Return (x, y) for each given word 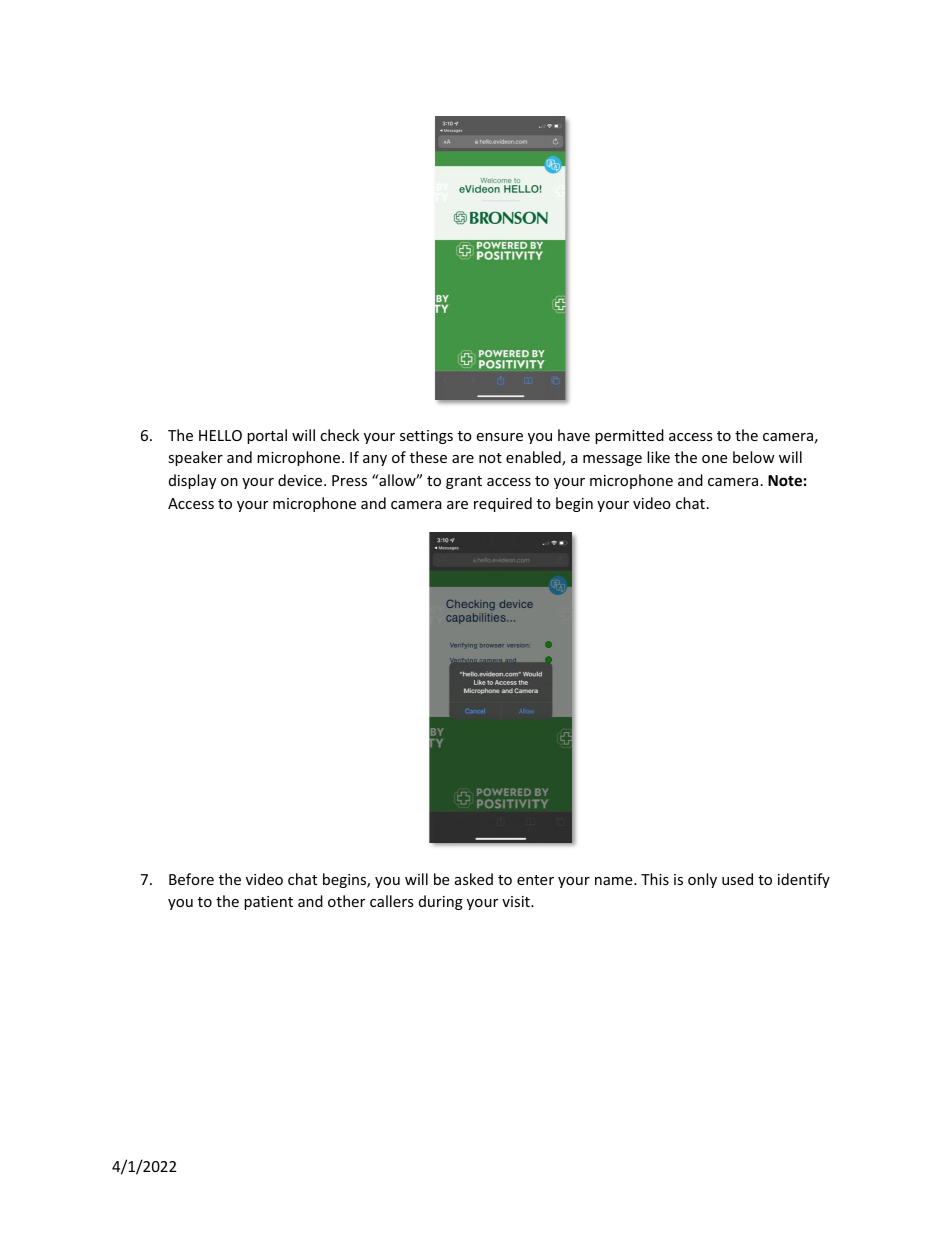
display (192, 481)
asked (474, 879)
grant (464, 482)
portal (267, 436)
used (737, 879)
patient (268, 903)
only (702, 880)
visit (517, 901)
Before (191, 879)
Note (785, 480)
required (503, 504)
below (754, 457)
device (301, 480)
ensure (499, 437)
